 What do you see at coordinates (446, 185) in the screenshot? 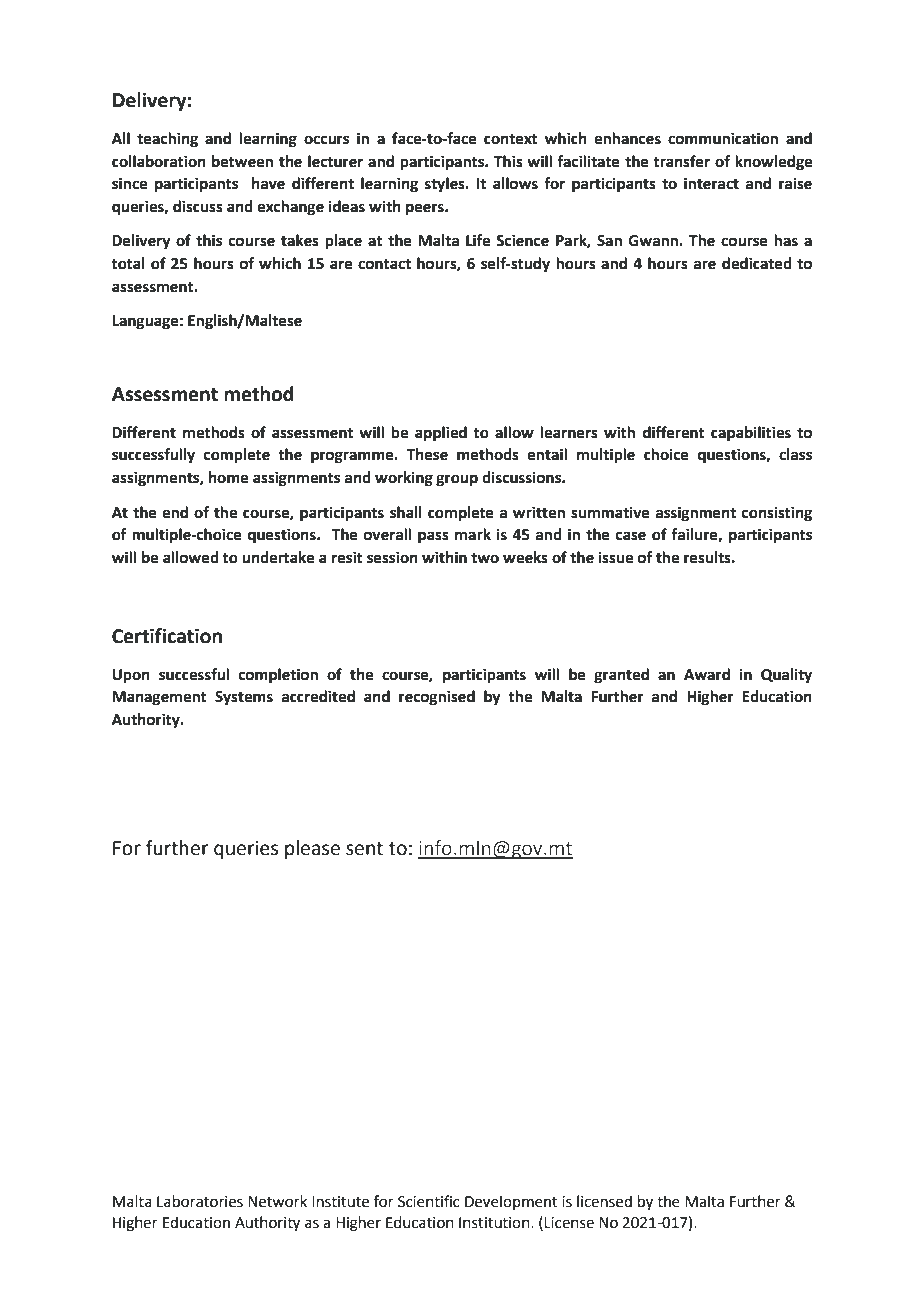
I see `styles` at bounding box center [446, 185].
